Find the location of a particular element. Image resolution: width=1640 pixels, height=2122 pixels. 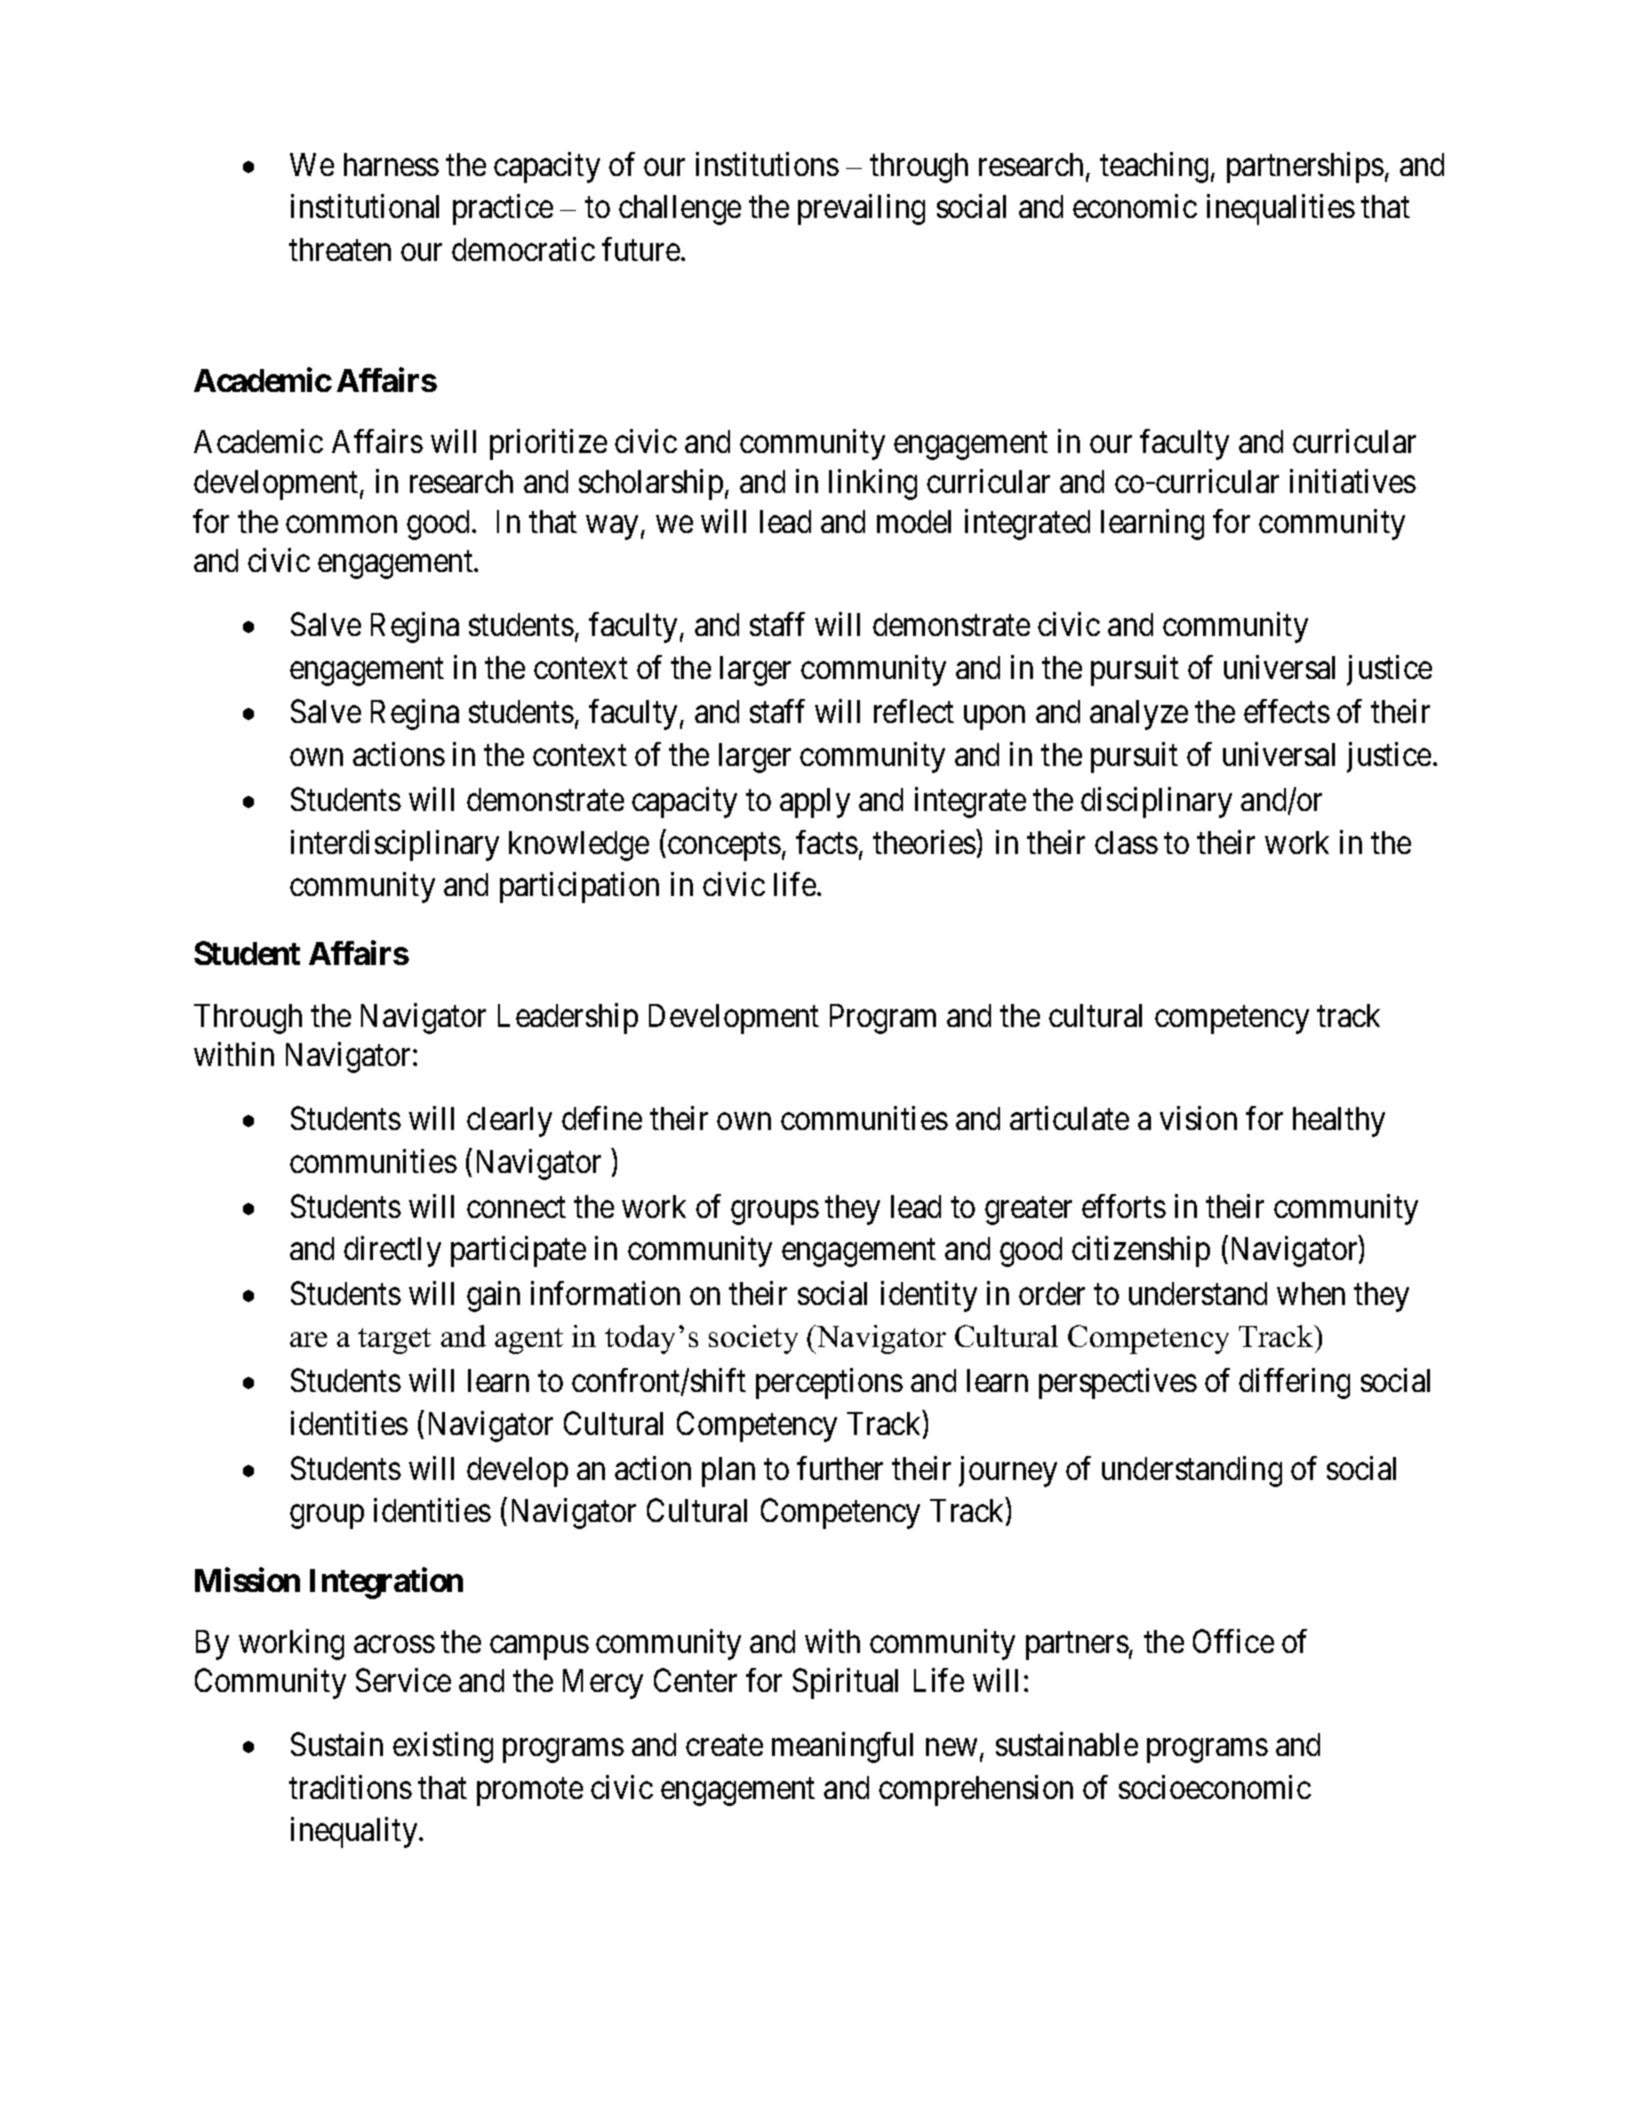

apply is located at coordinates (815, 803).
